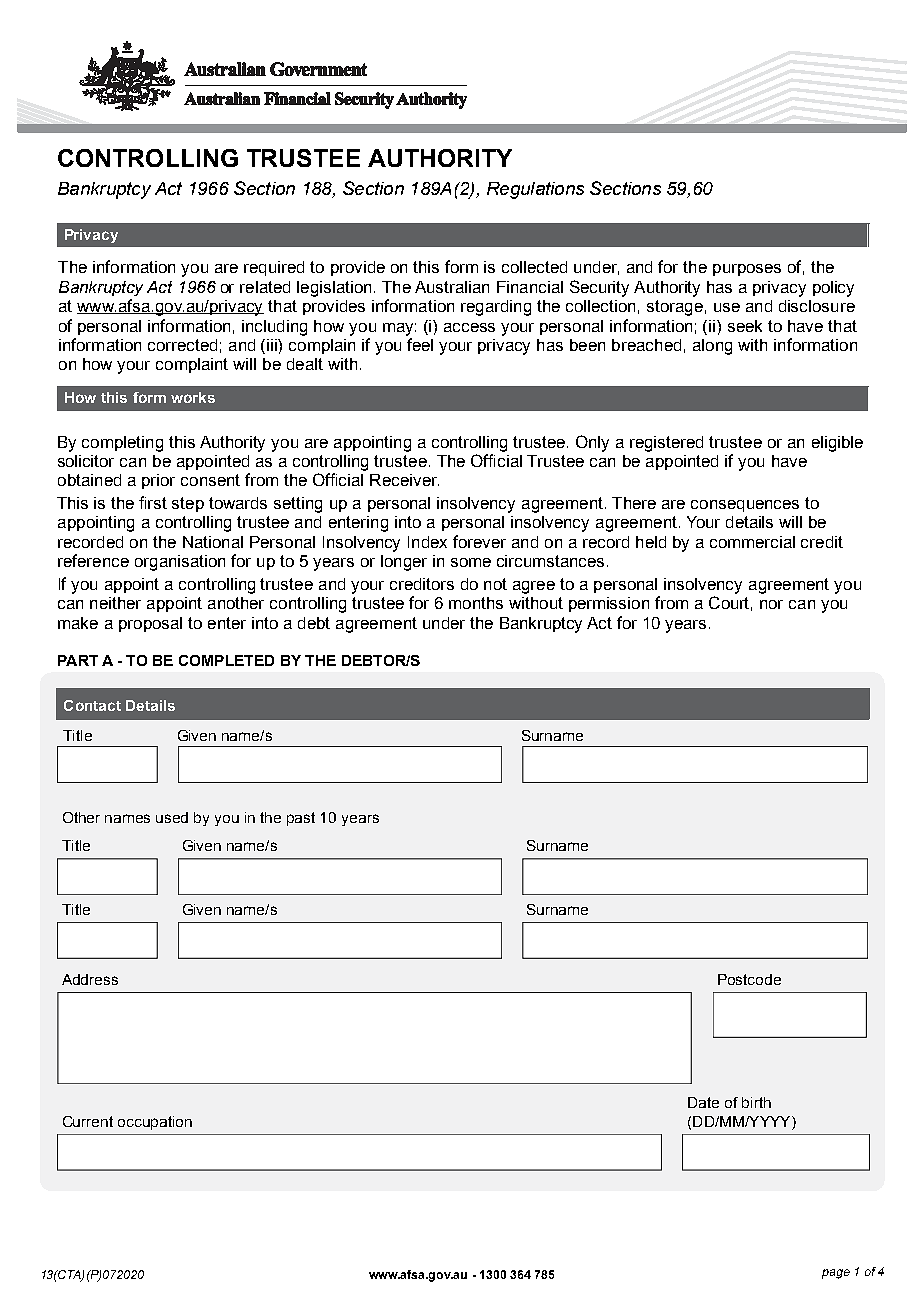 Image resolution: width=924 pixels, height=1308 pixels. I want to click on occupation, so click(155, 1123).
